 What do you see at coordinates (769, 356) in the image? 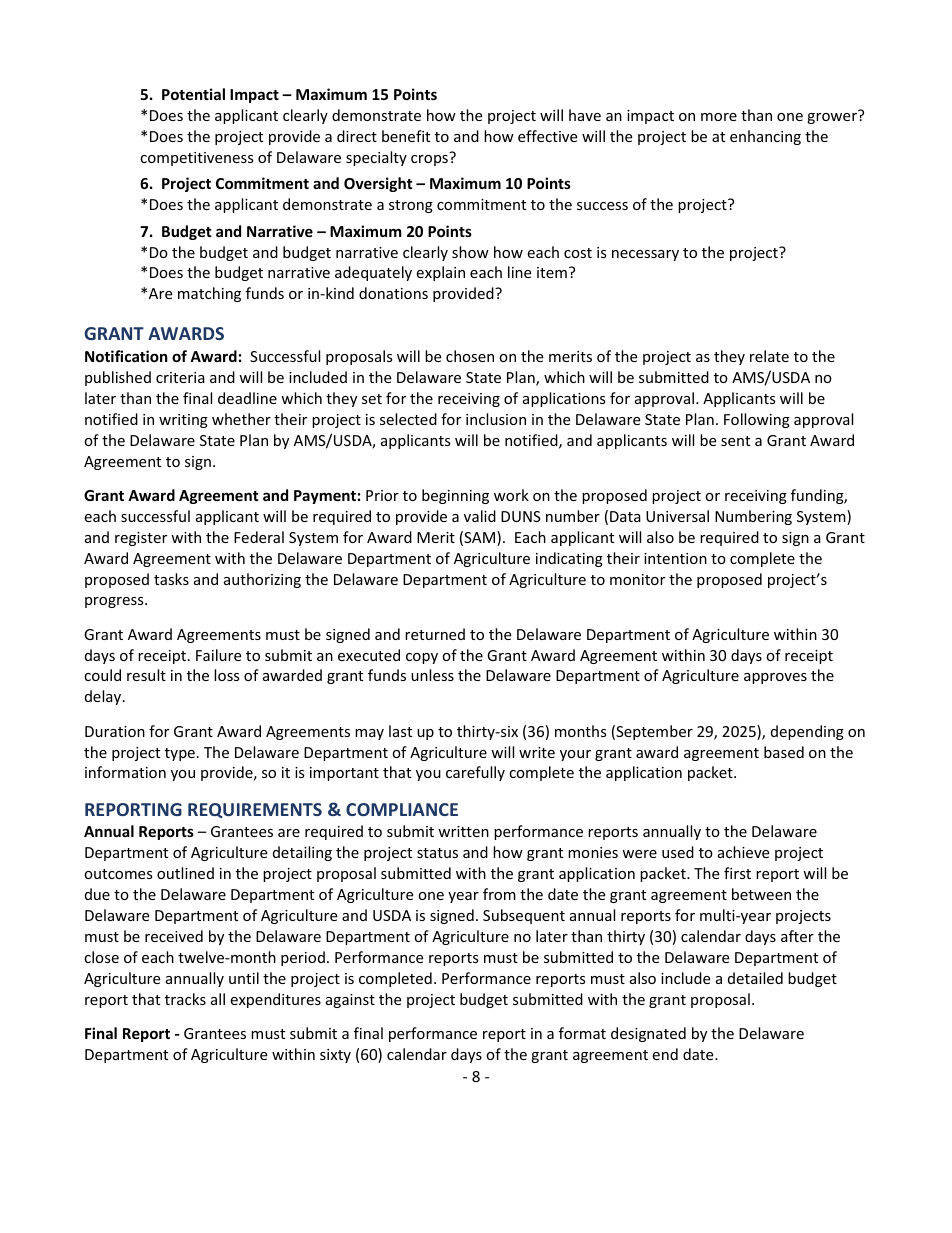
I see `relate` at bounding box center [769, 356].
